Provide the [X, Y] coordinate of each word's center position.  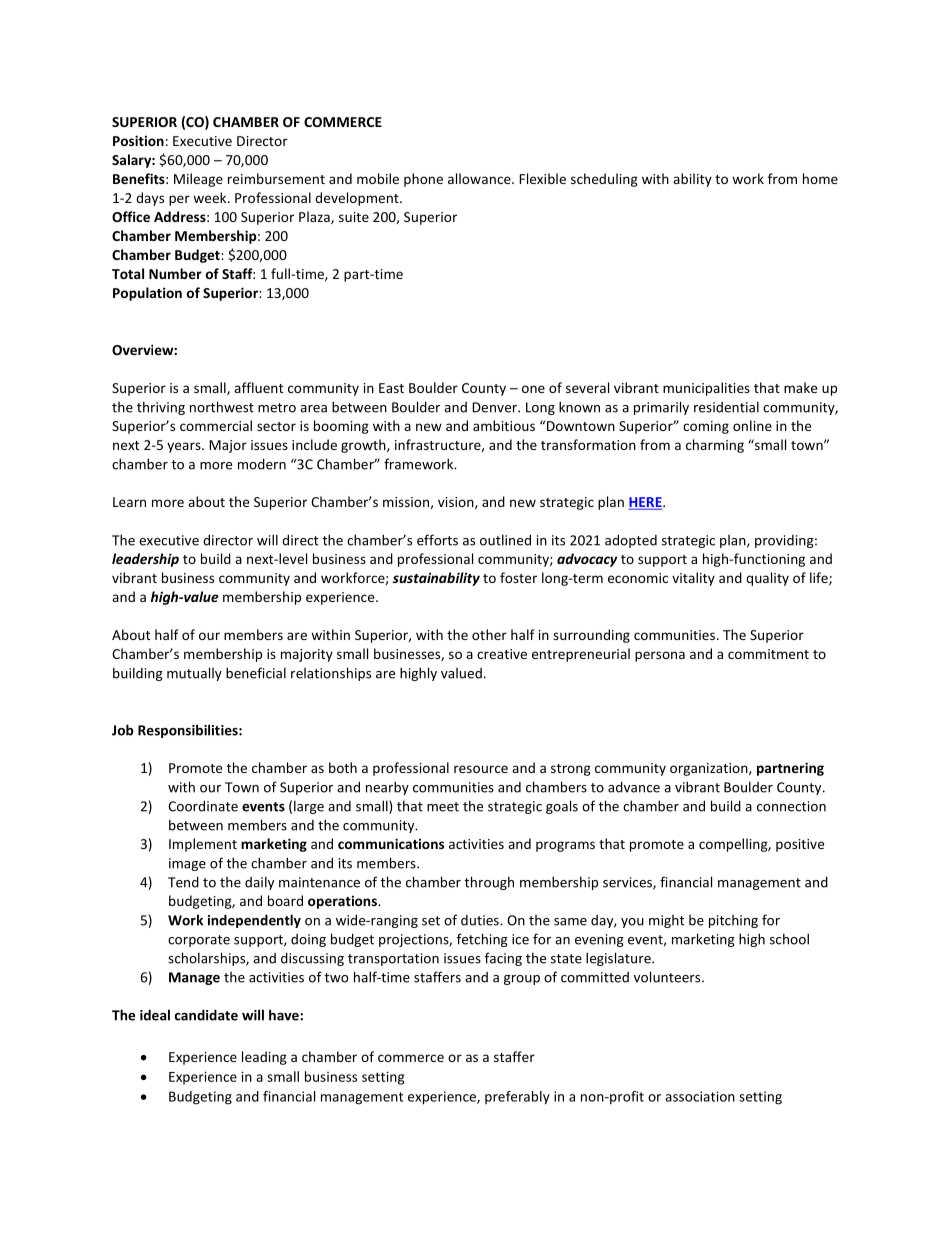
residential [726, 407]
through [489, 883]
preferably [517, 1098]
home [820, 178]
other [489, 634]
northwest [222, 407]
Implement [203, 845]
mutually [194, 674]
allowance [480, 178]
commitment [768, 654]
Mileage [198, 180]
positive [800, 845]
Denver [495, 407]
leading [264, 1058]
